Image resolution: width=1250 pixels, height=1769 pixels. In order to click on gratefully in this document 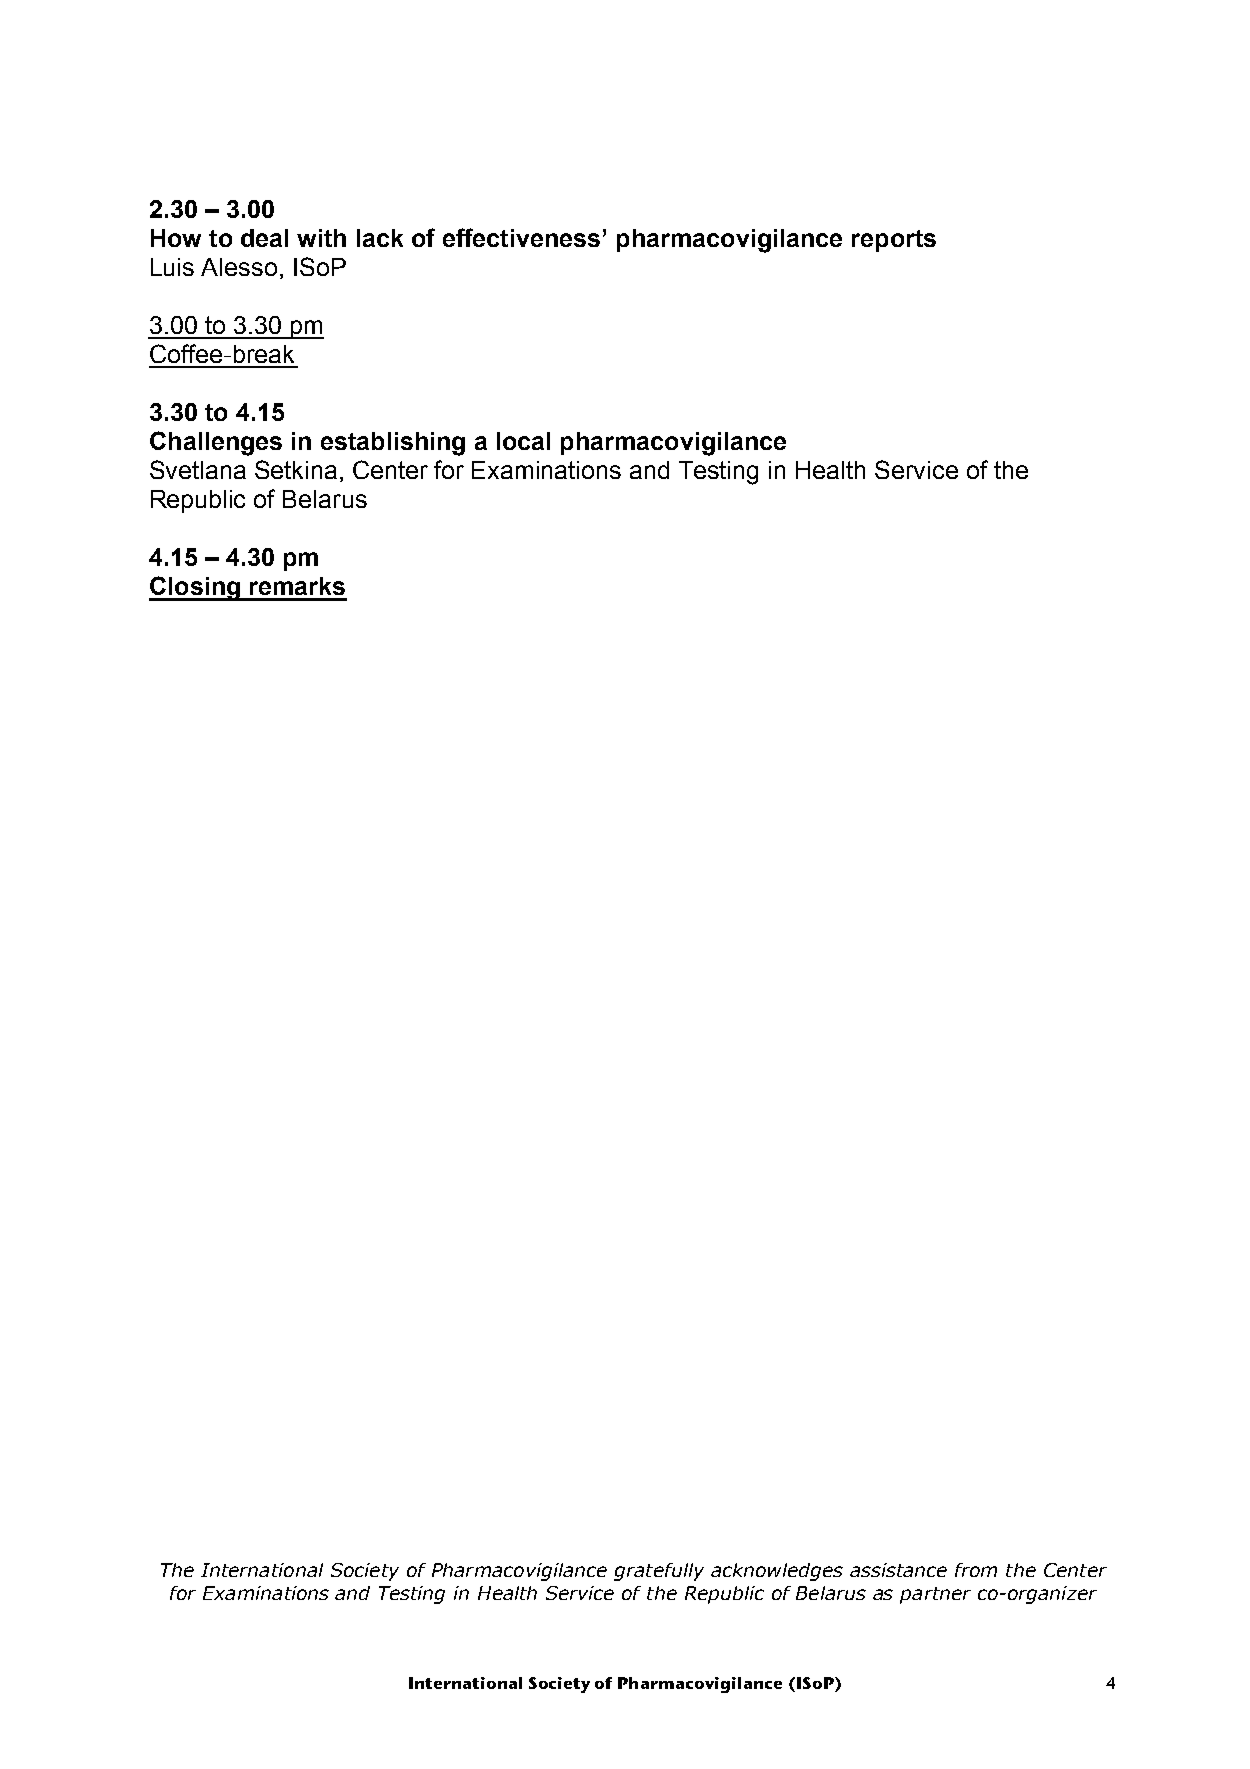, I will do `click(659, 1572)`.
